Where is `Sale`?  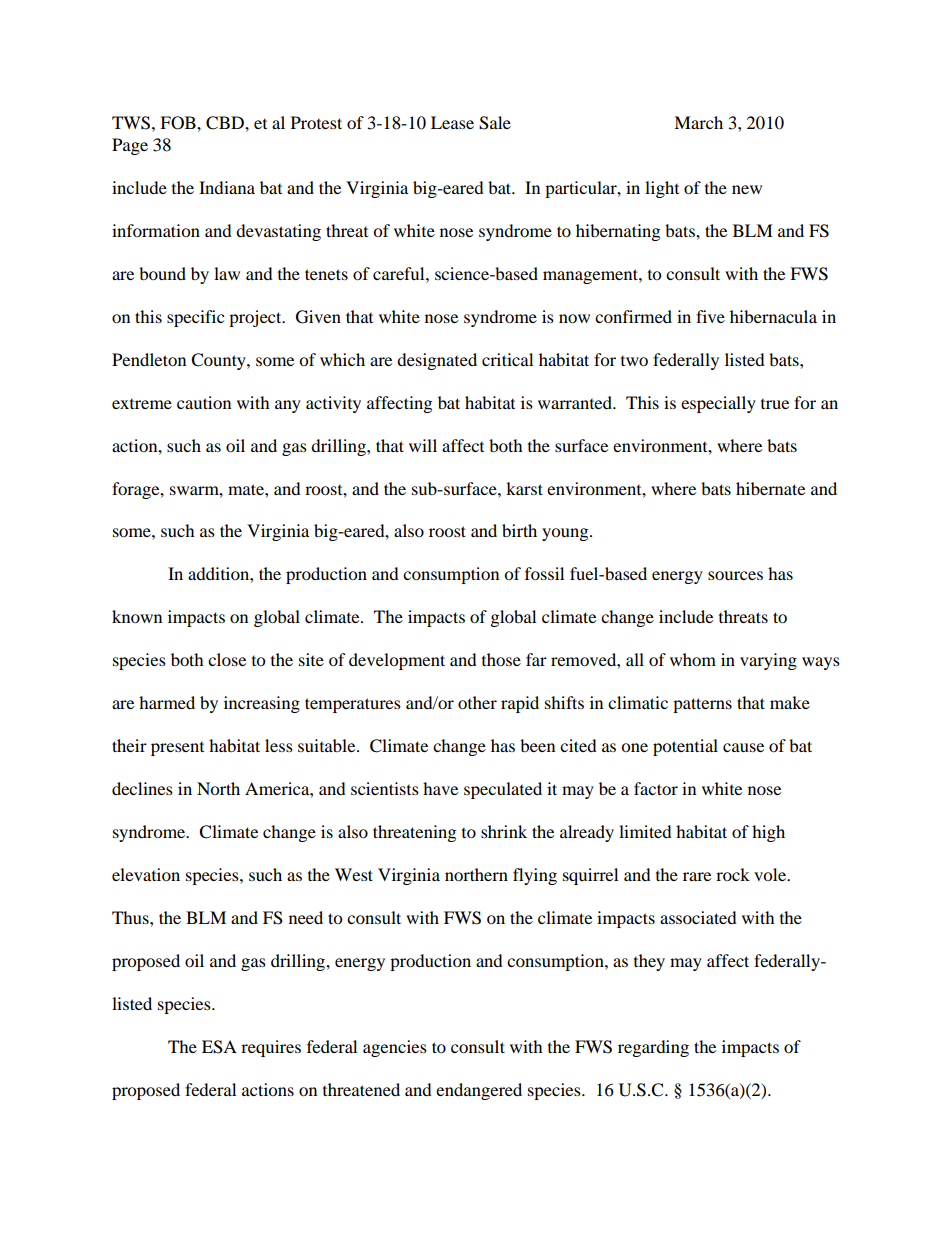 Sale is located at coordinates (495, 123).
